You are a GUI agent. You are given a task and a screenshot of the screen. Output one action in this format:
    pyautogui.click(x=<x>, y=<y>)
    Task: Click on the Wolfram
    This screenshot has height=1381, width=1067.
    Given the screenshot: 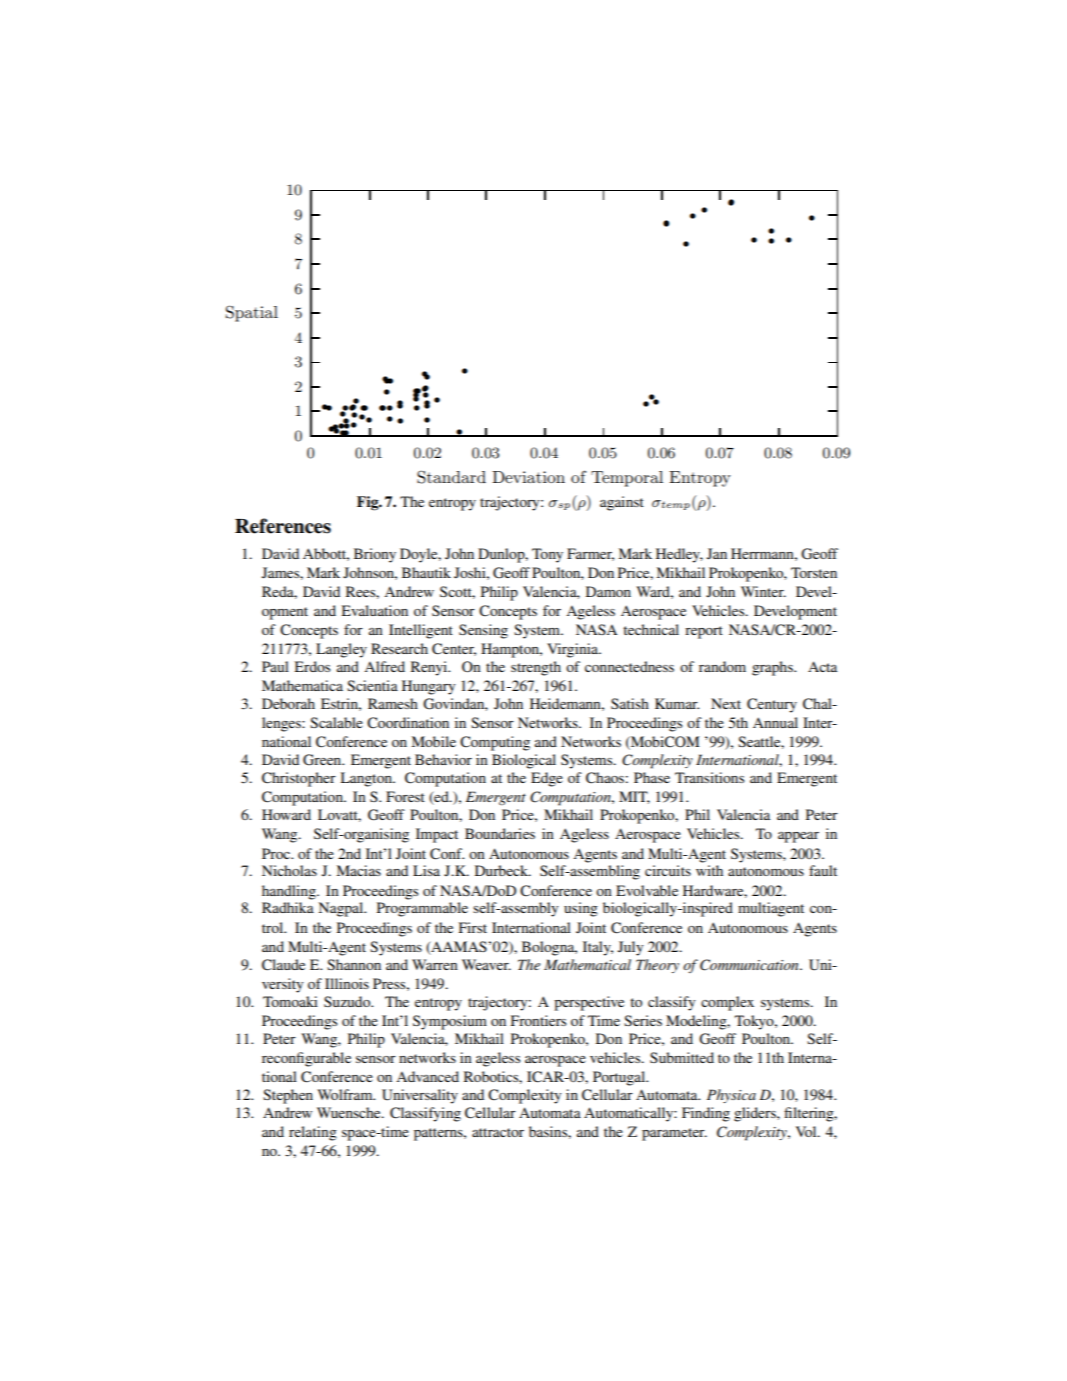 What is the action you would take?
    pyautogui.click(x=346, y=1094)
